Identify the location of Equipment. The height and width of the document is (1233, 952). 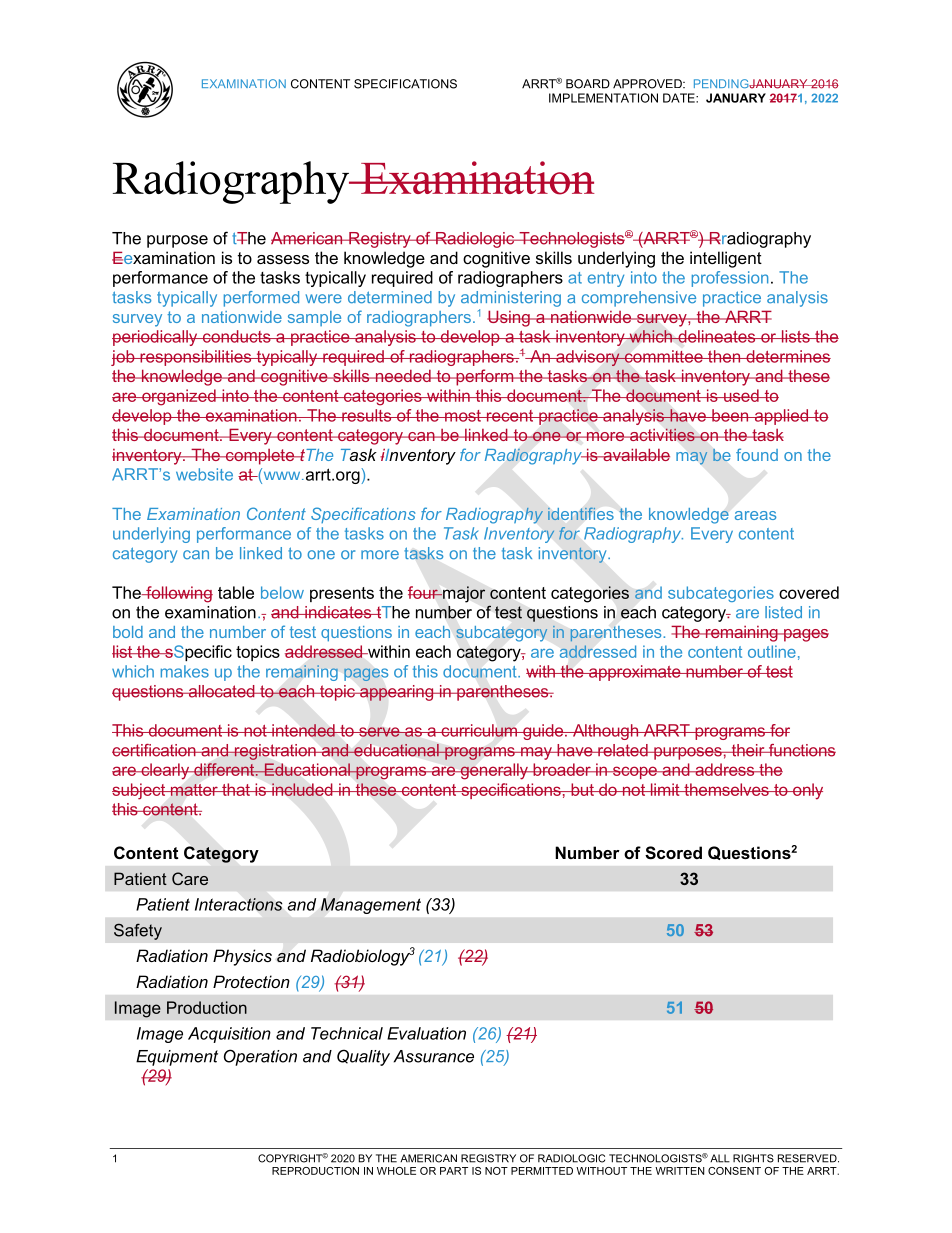
(177, 1058).
